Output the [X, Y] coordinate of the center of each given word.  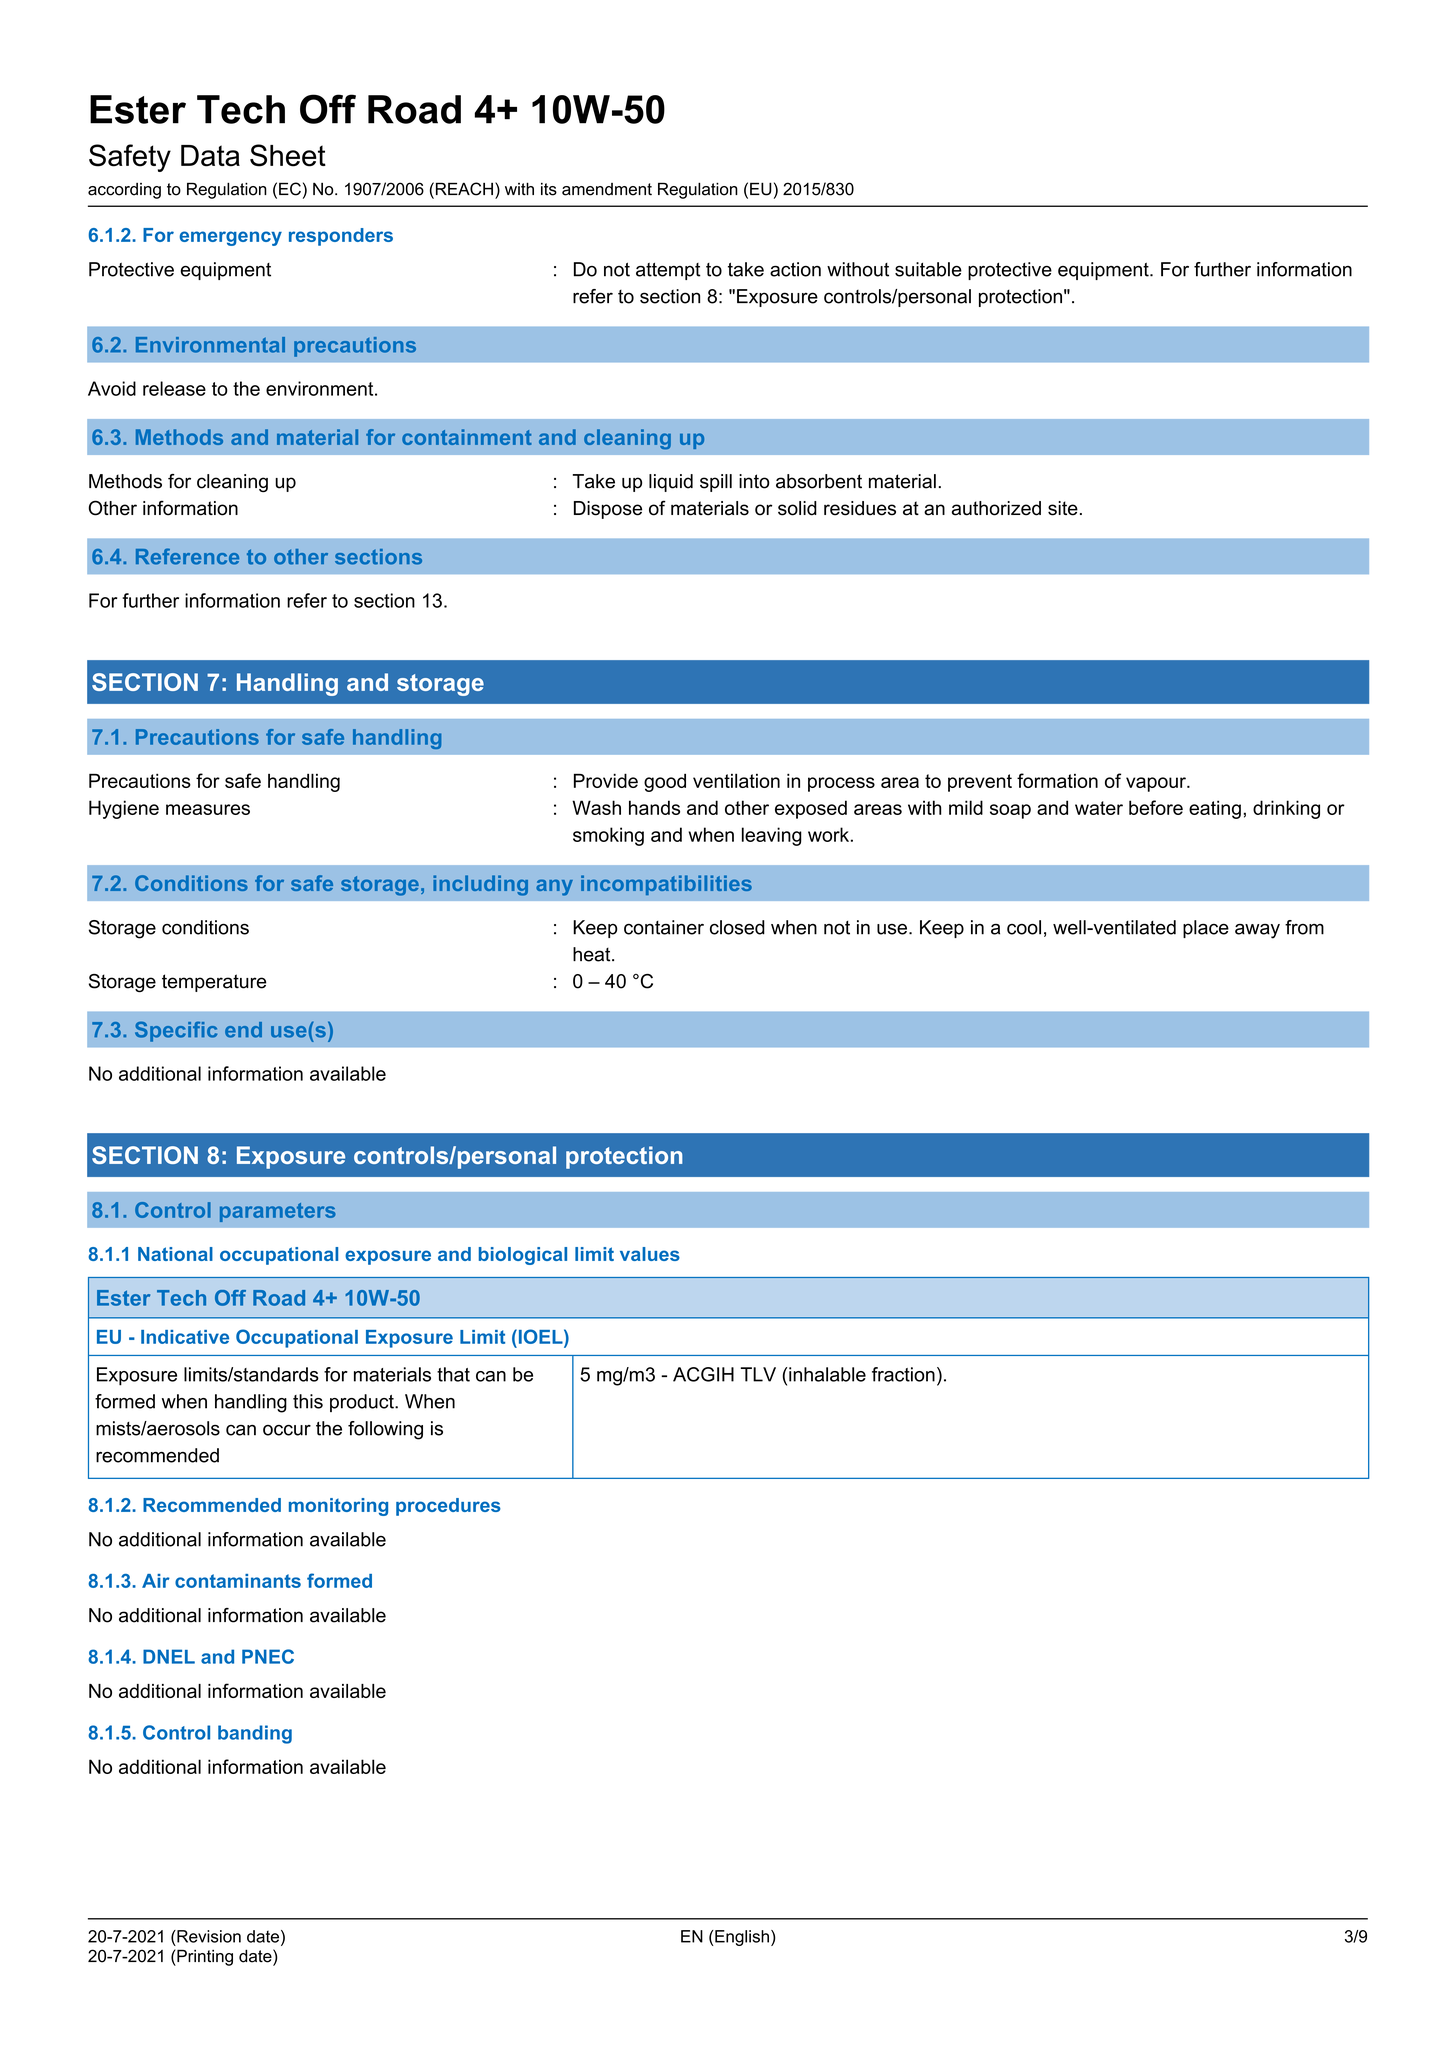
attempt [668, 271]
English [741, 1938]
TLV [758, 1374]
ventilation [736, 780]
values [650, 1254]
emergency [231, 238]
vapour [1157, 784]
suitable [928, 269]
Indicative [185, 1337]
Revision [208, 1936]
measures [208, 809]
